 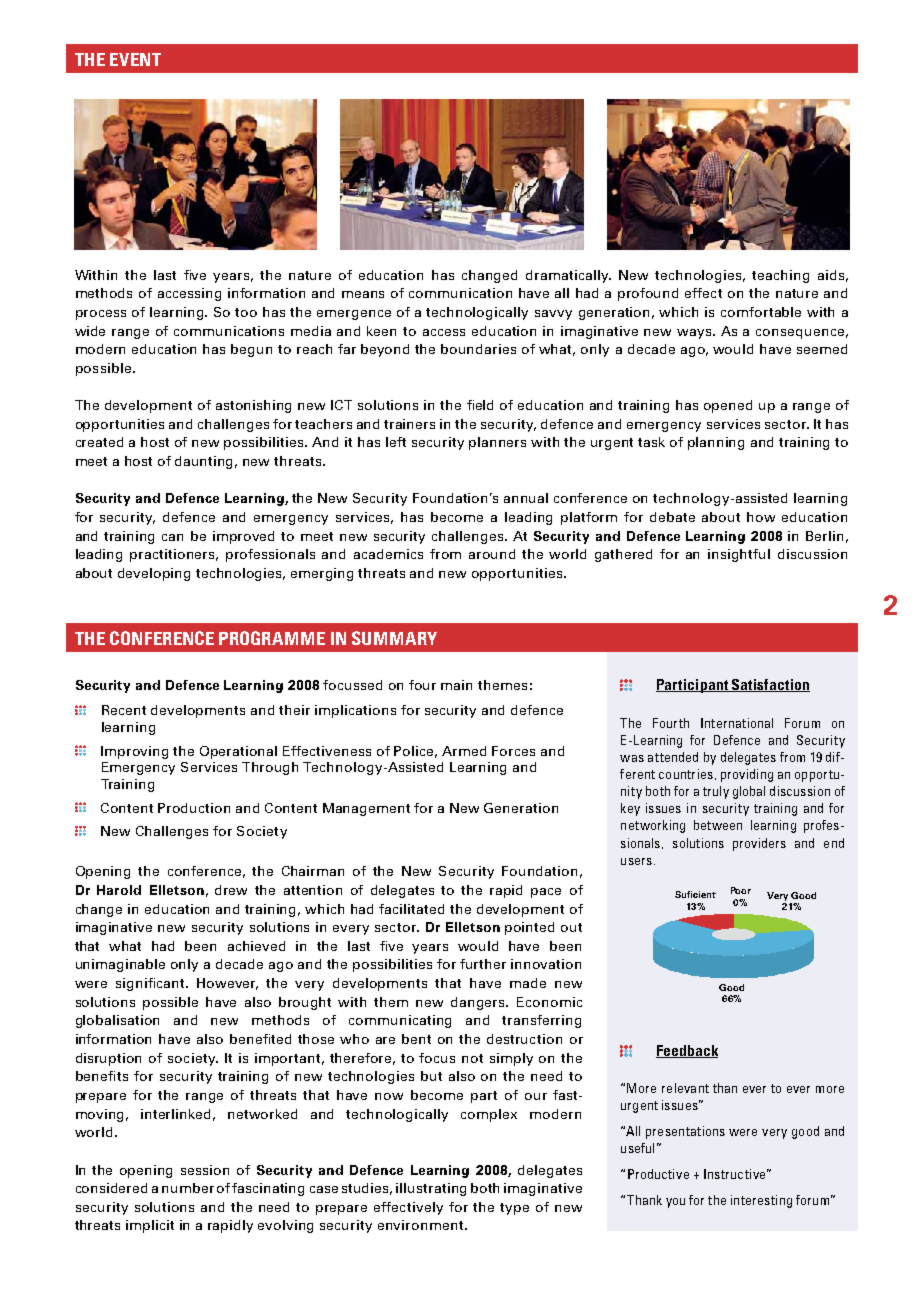 I want to click on illustrating, so click(x=431, y=1189).
